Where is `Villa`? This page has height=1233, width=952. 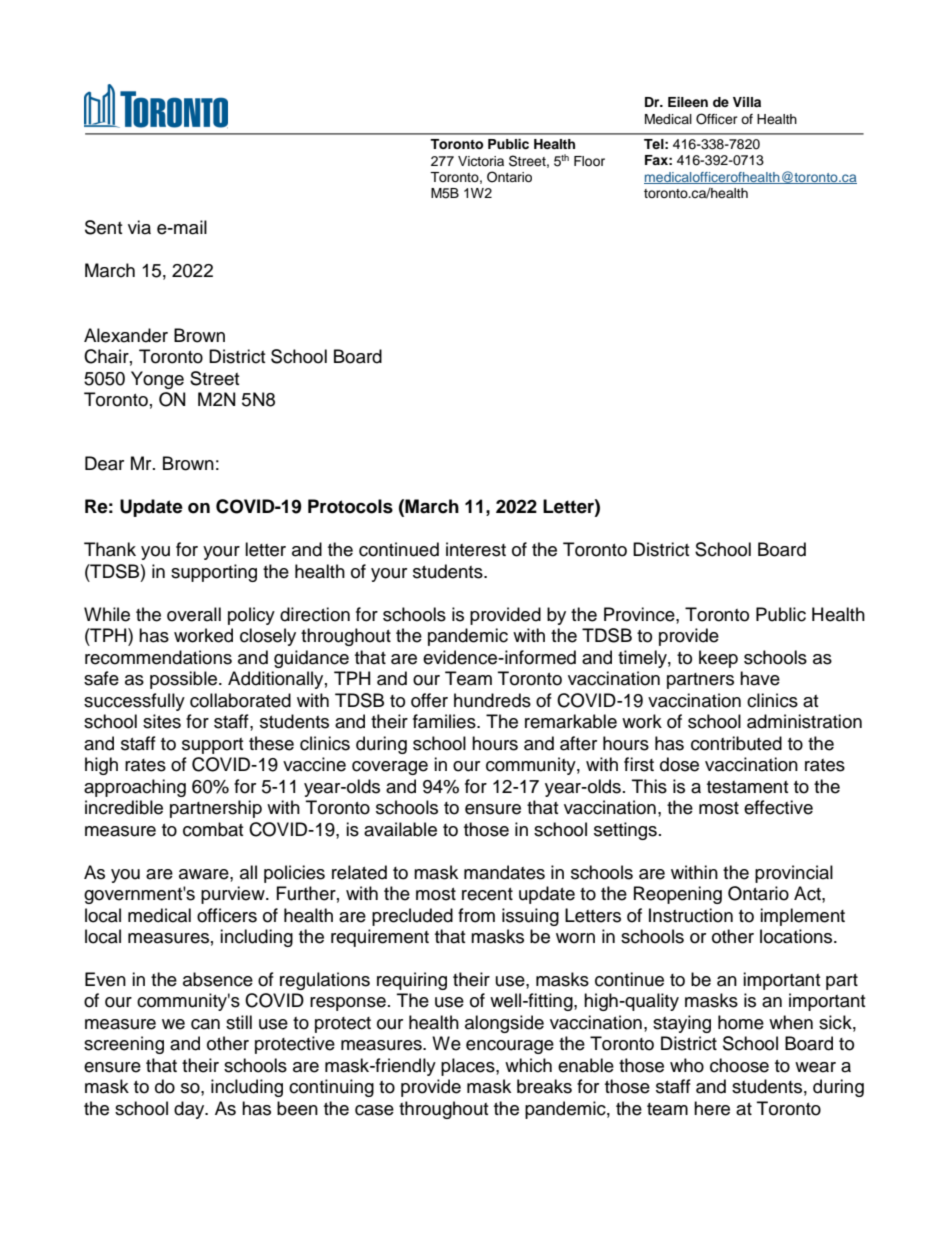
Villa is located at coordinates (747, 102).
